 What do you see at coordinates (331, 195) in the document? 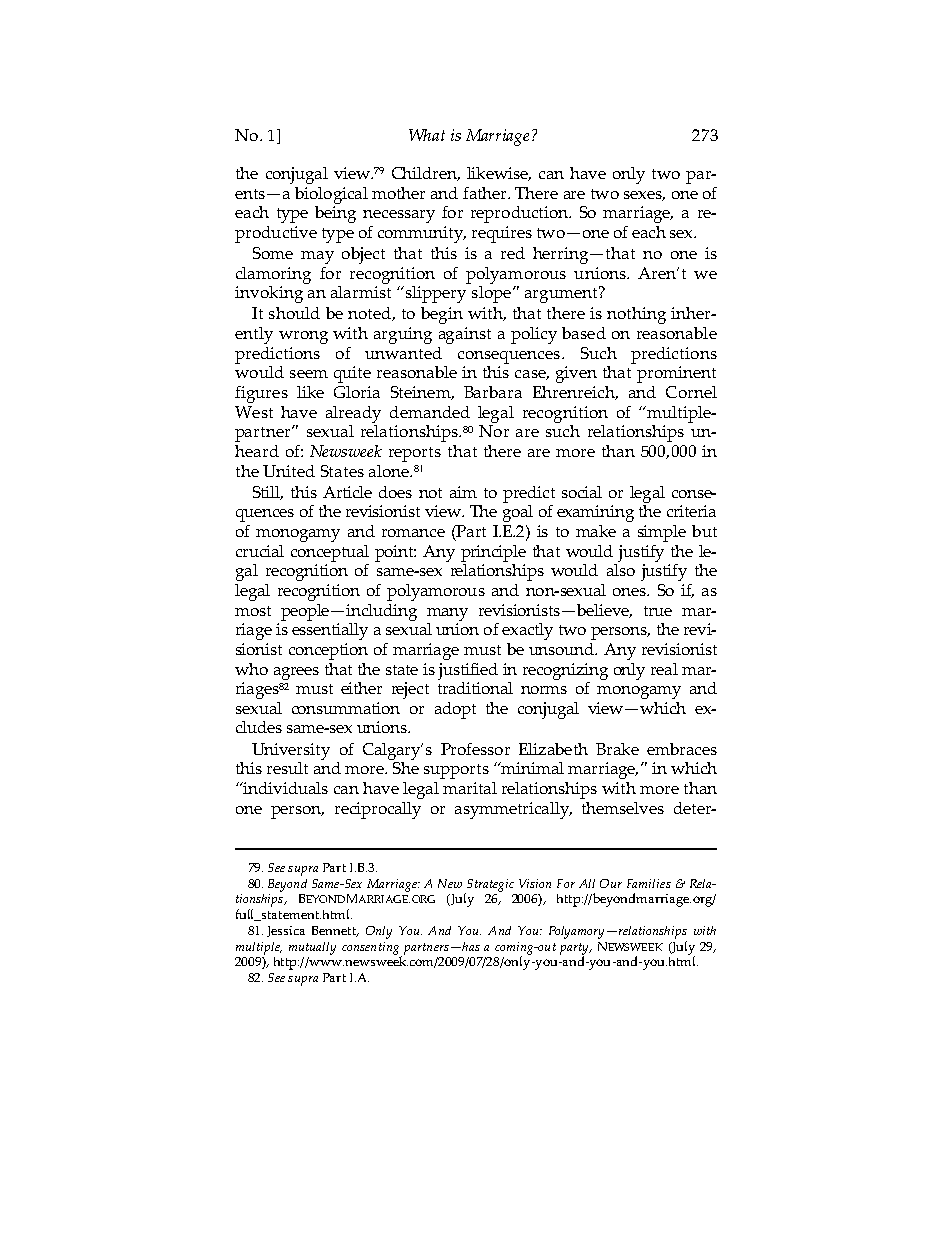
I see `biological` at bounding box center [331, 195].
